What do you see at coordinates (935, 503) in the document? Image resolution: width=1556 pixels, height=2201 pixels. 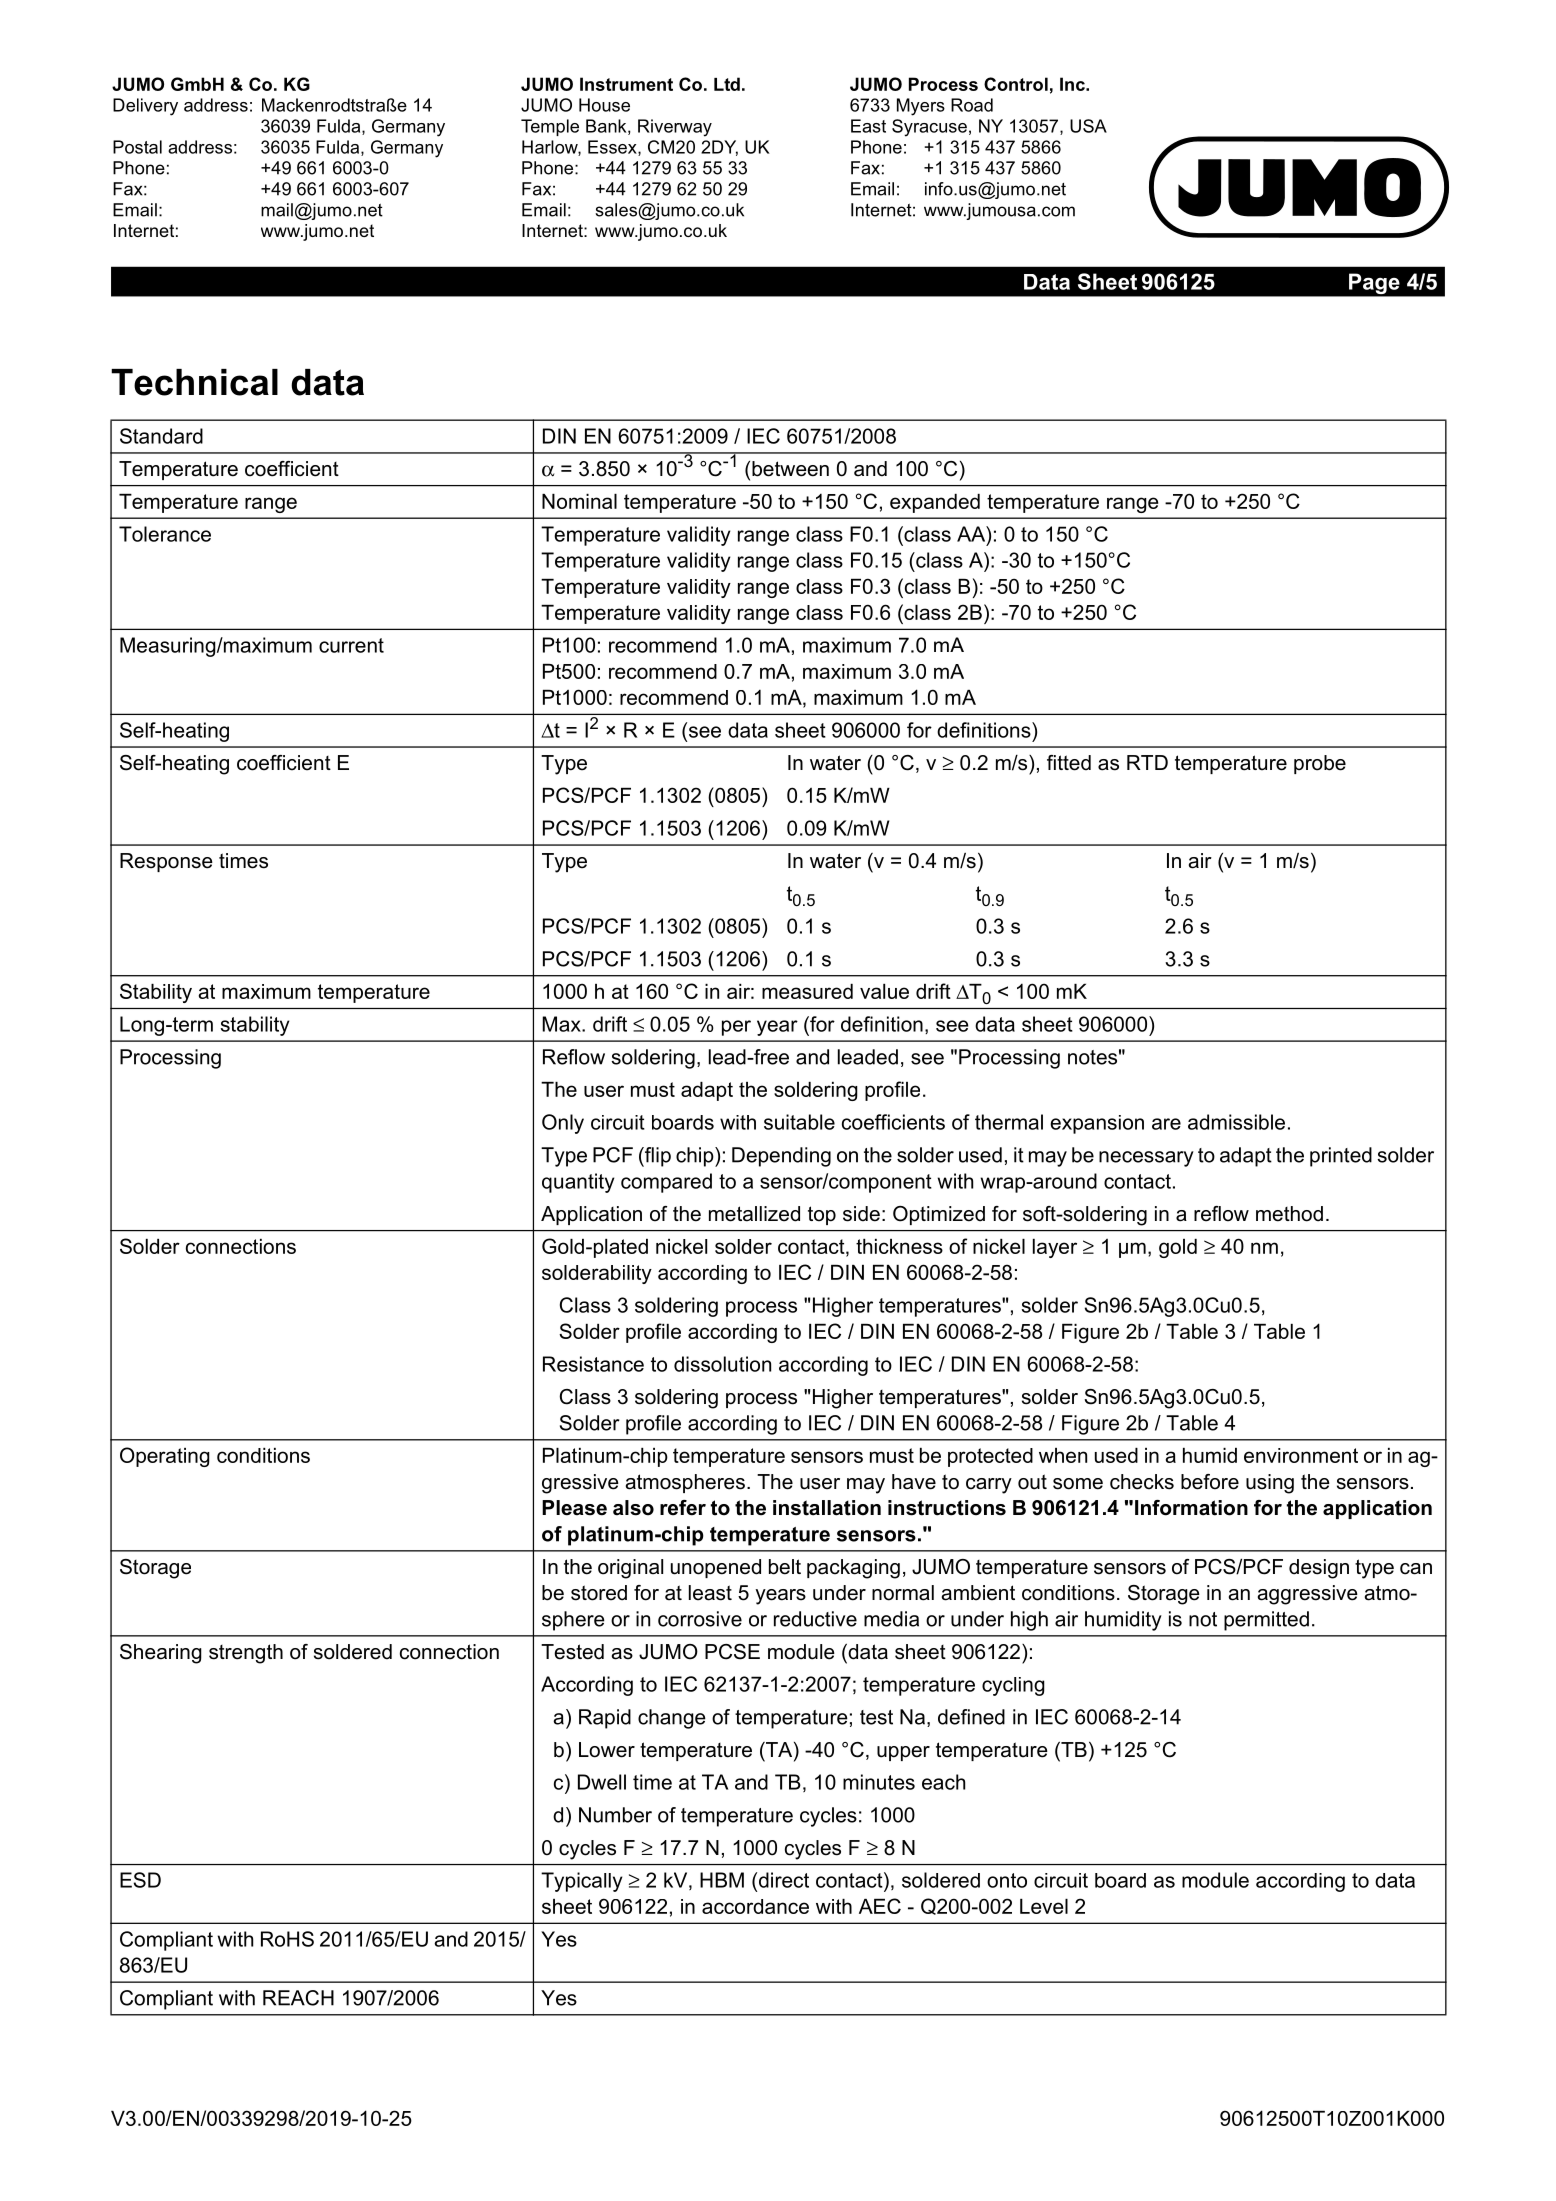 I see `expanded` at bounding box center [935, 503].
